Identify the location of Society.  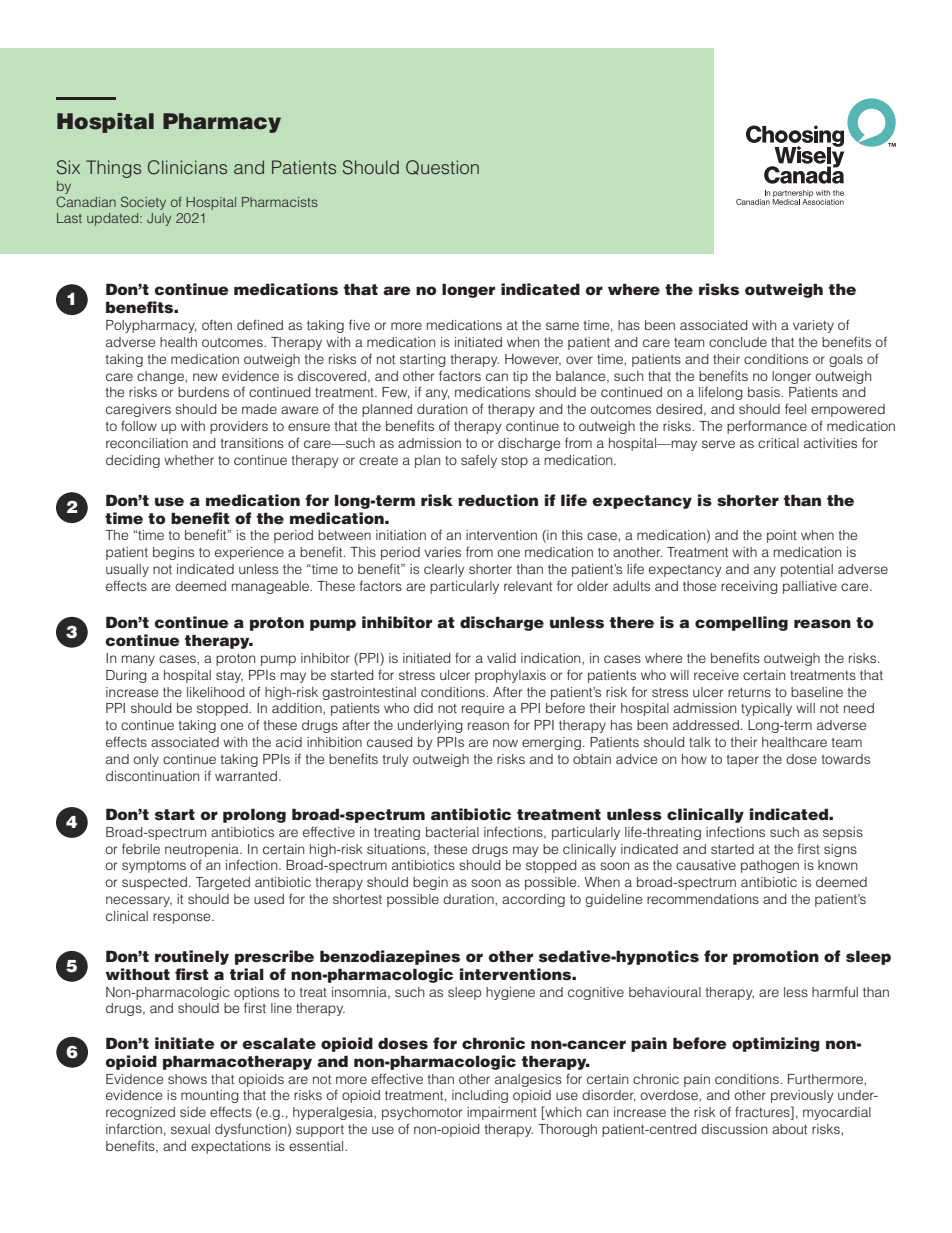
(143, 203).
